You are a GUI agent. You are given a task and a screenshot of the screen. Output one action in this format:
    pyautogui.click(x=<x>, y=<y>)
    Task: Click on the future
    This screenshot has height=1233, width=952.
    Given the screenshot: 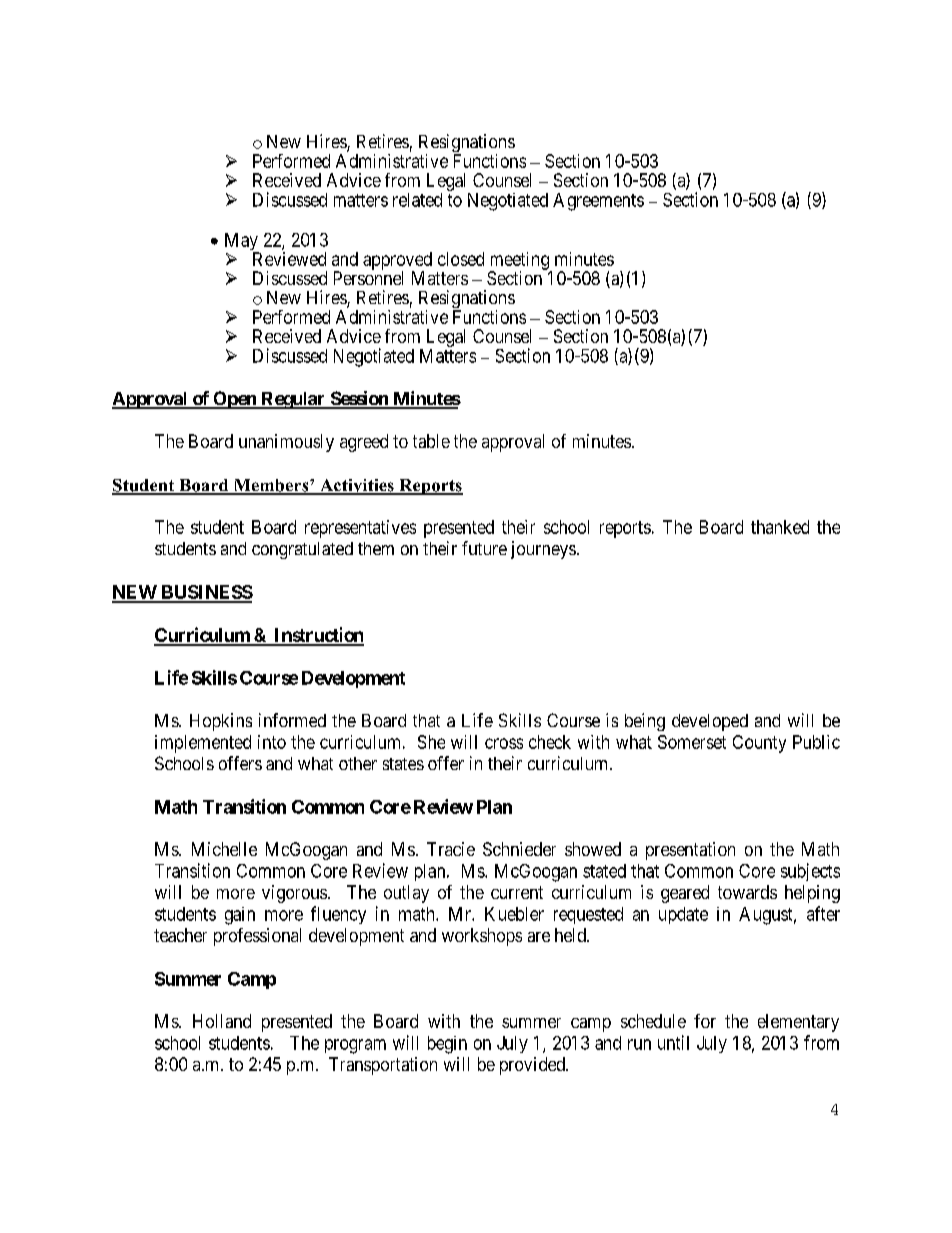 What is the action you would take?
    pyautogui.click(x=484, y=548)
